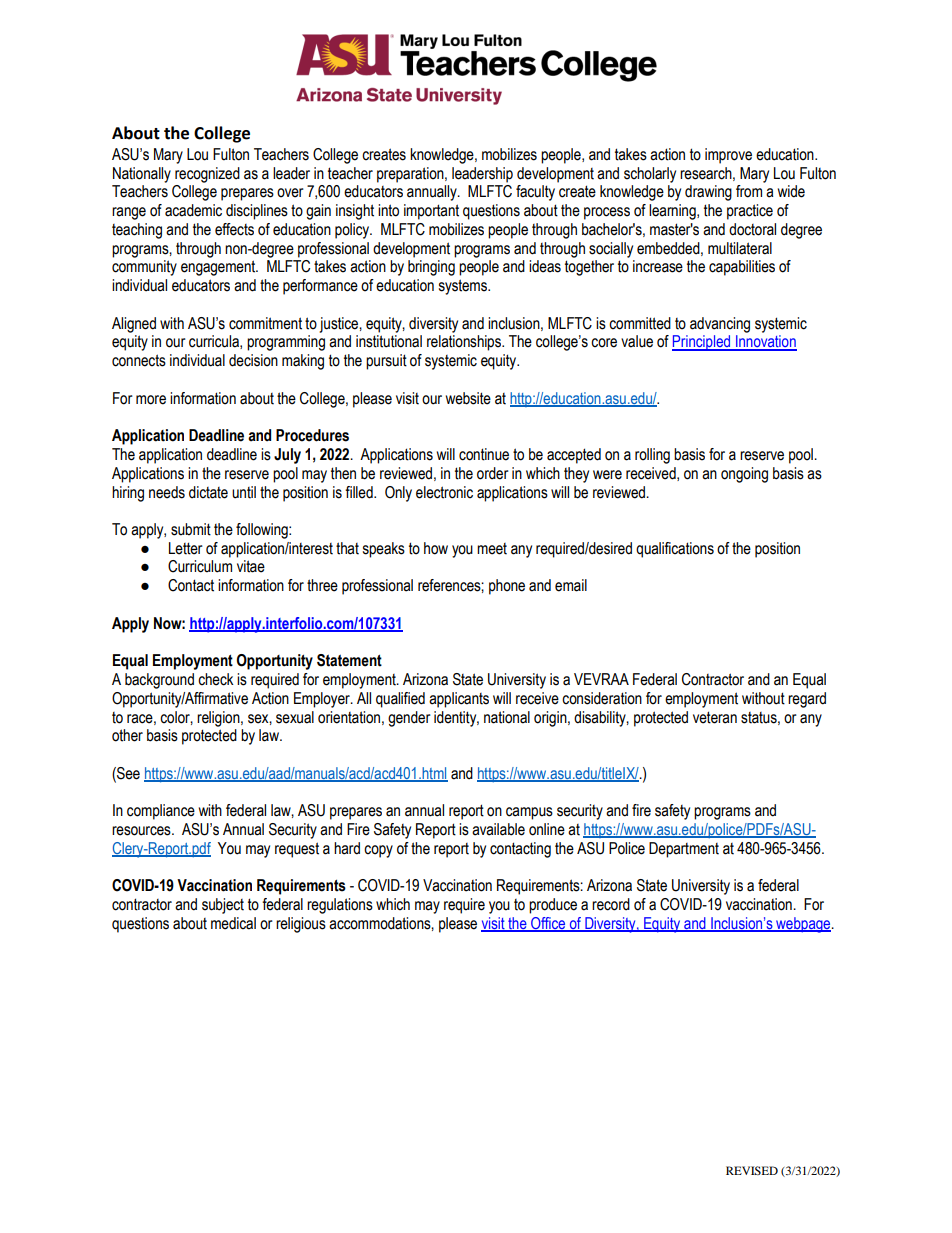 Image resolution: width=952 pixels, height=1233 pixels. Describe the element at coordinates (207, 175) in the screenshot. I see `recognized` at that location.
